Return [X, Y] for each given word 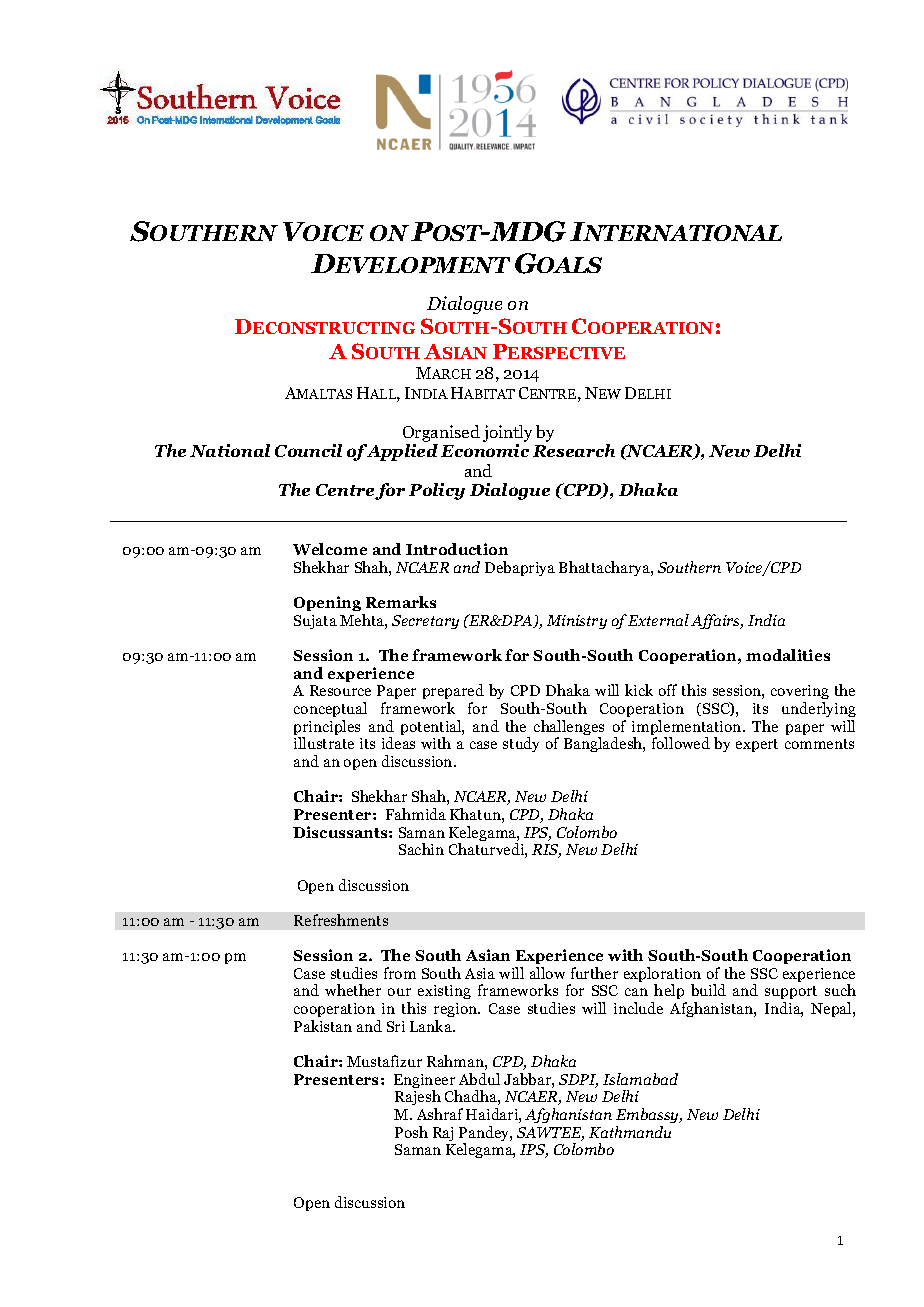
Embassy [649, 1115]
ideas [398, 743]
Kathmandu [630, 1132]
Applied [401, 452]
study [521, 744]
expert [757, 745]
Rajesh [418, 1099]
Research [574, 450]
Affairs [717, 621]
